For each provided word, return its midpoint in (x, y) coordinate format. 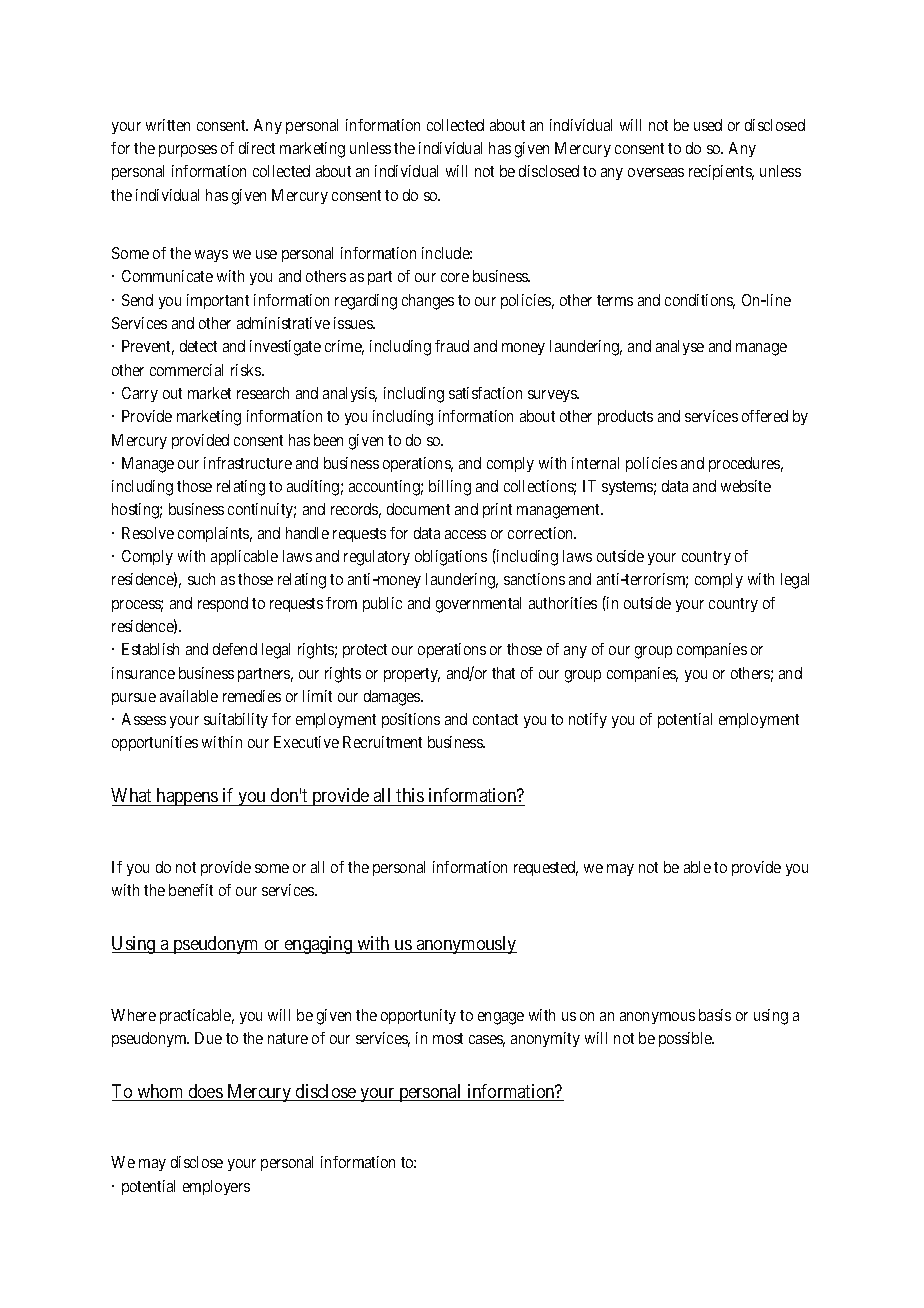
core (455, 277)
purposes (188, 151)
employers (216, 1187)
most (448, 1038)
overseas (656, 172)
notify (588, 720)
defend (235, 649)
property (412, 675)
